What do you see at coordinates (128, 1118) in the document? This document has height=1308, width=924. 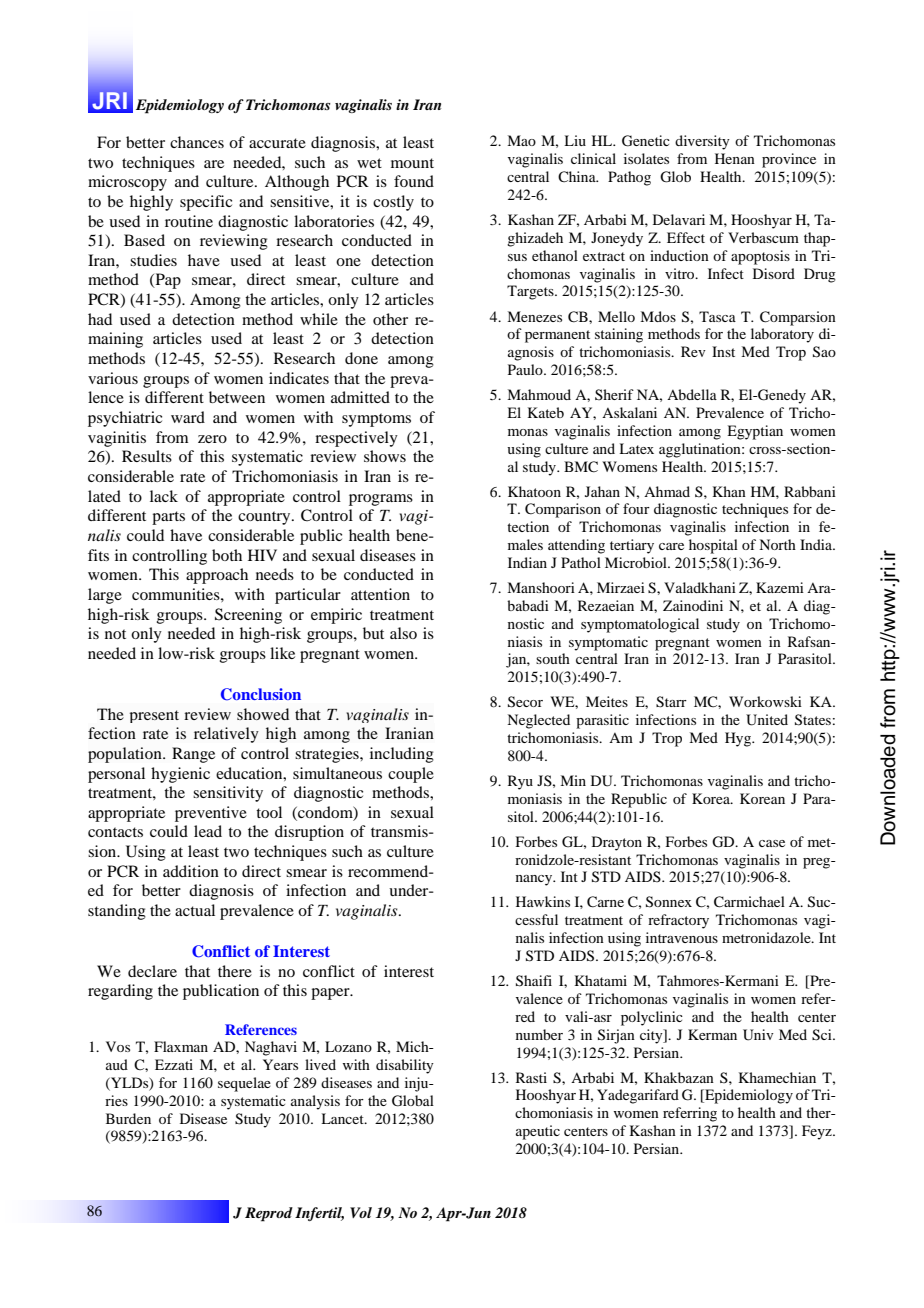 I see `Burden` at bounding box center [128, 1118].
